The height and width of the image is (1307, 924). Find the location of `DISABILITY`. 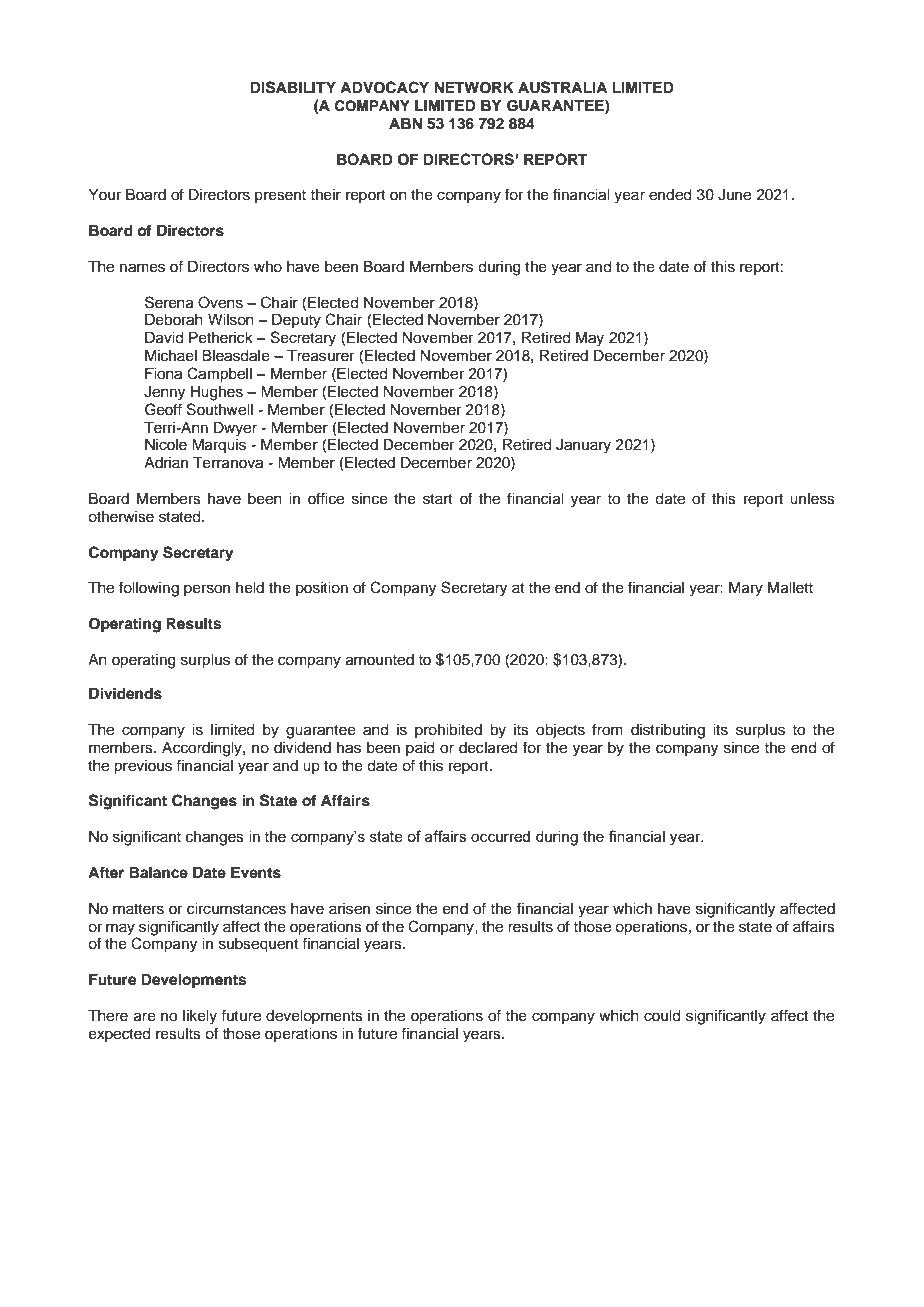

DISABILITY is located at coordinates (293, 87).
